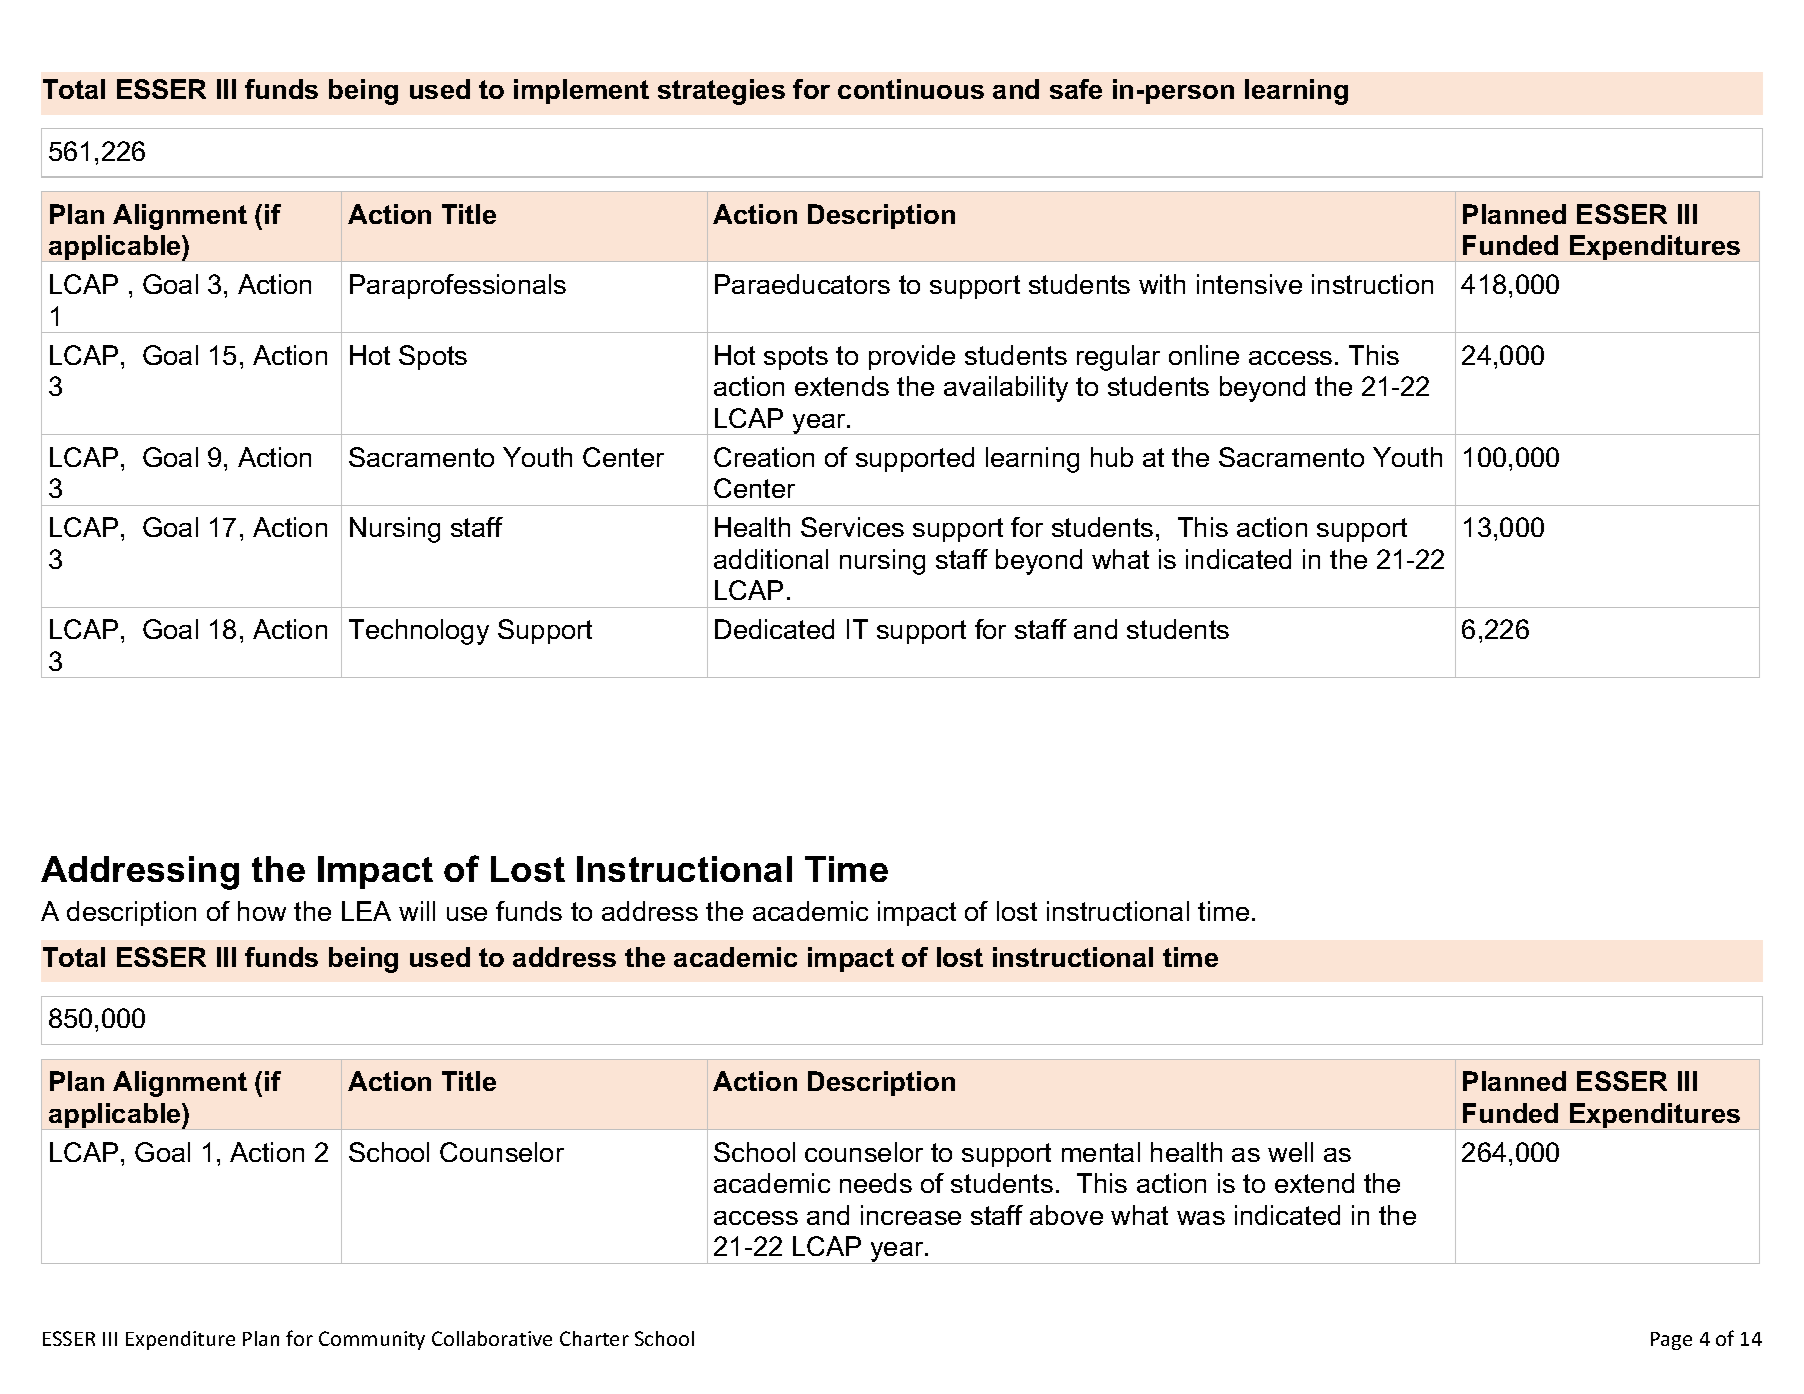 The width and height of the document is (1804, 1394). Describe the element at coordinates (417, 911) in the document. I see `will` at that location.
